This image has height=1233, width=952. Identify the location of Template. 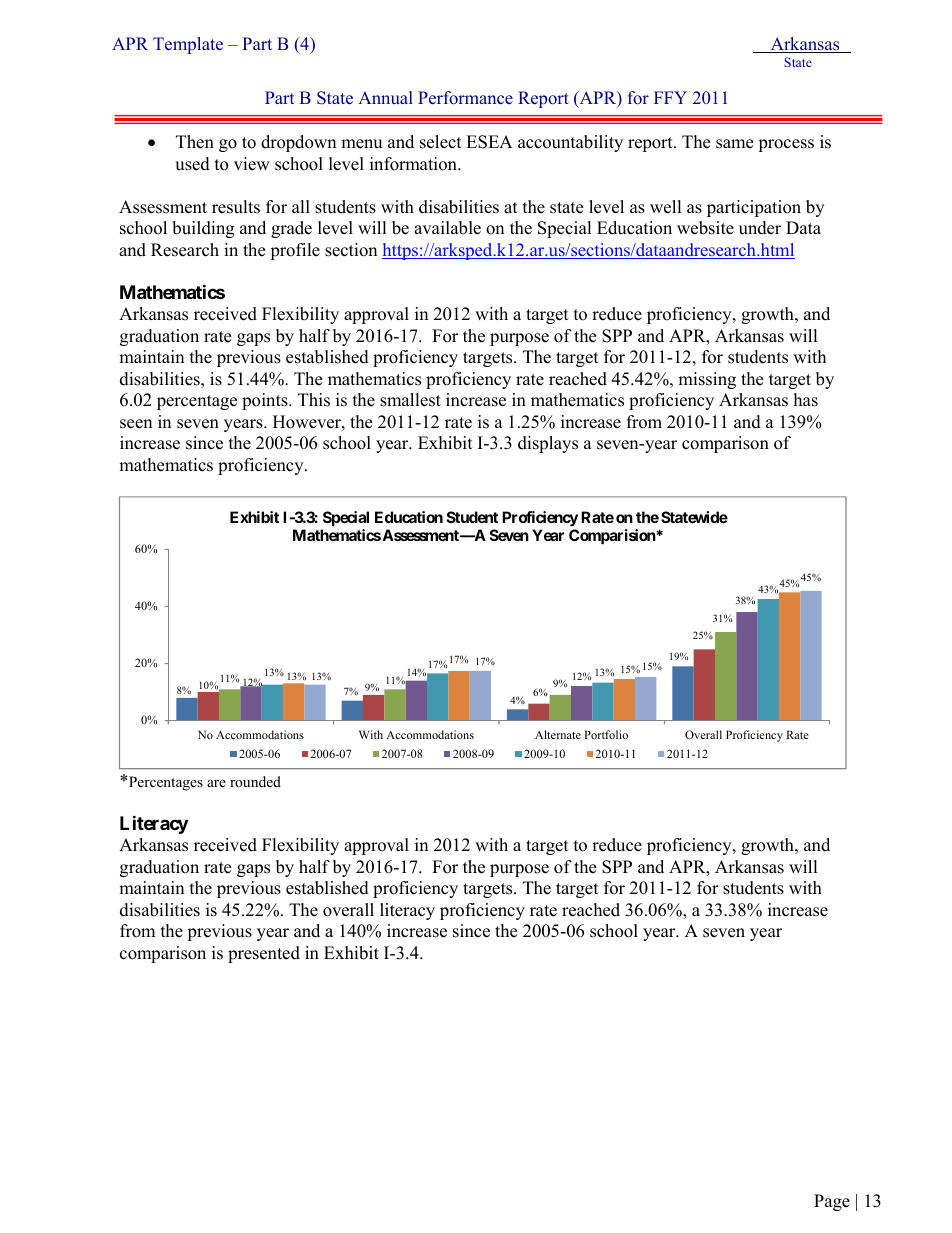
(188, 45).
